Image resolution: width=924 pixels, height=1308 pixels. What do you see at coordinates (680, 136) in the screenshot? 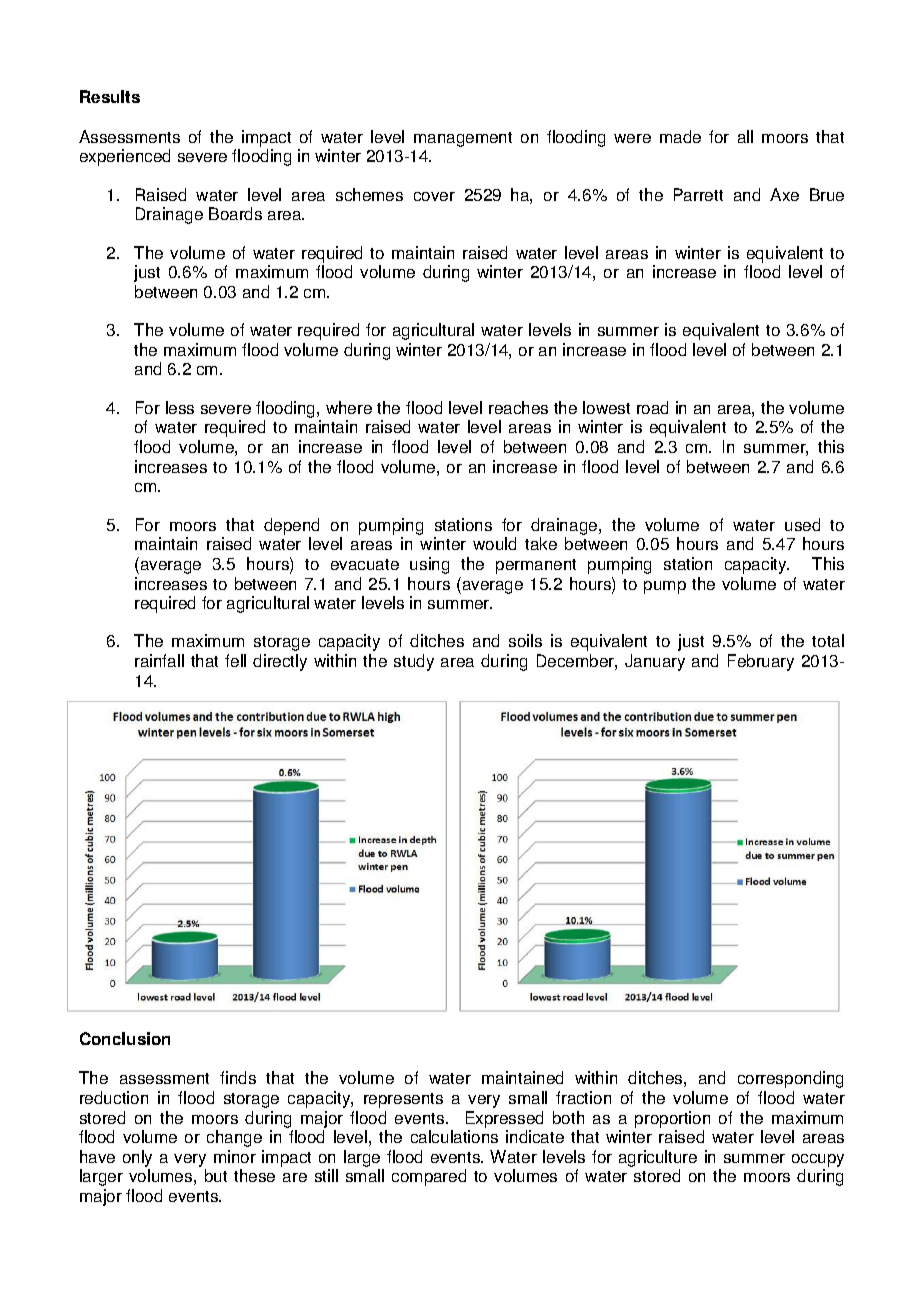
I see `made` at bounding box center [680, 136].
